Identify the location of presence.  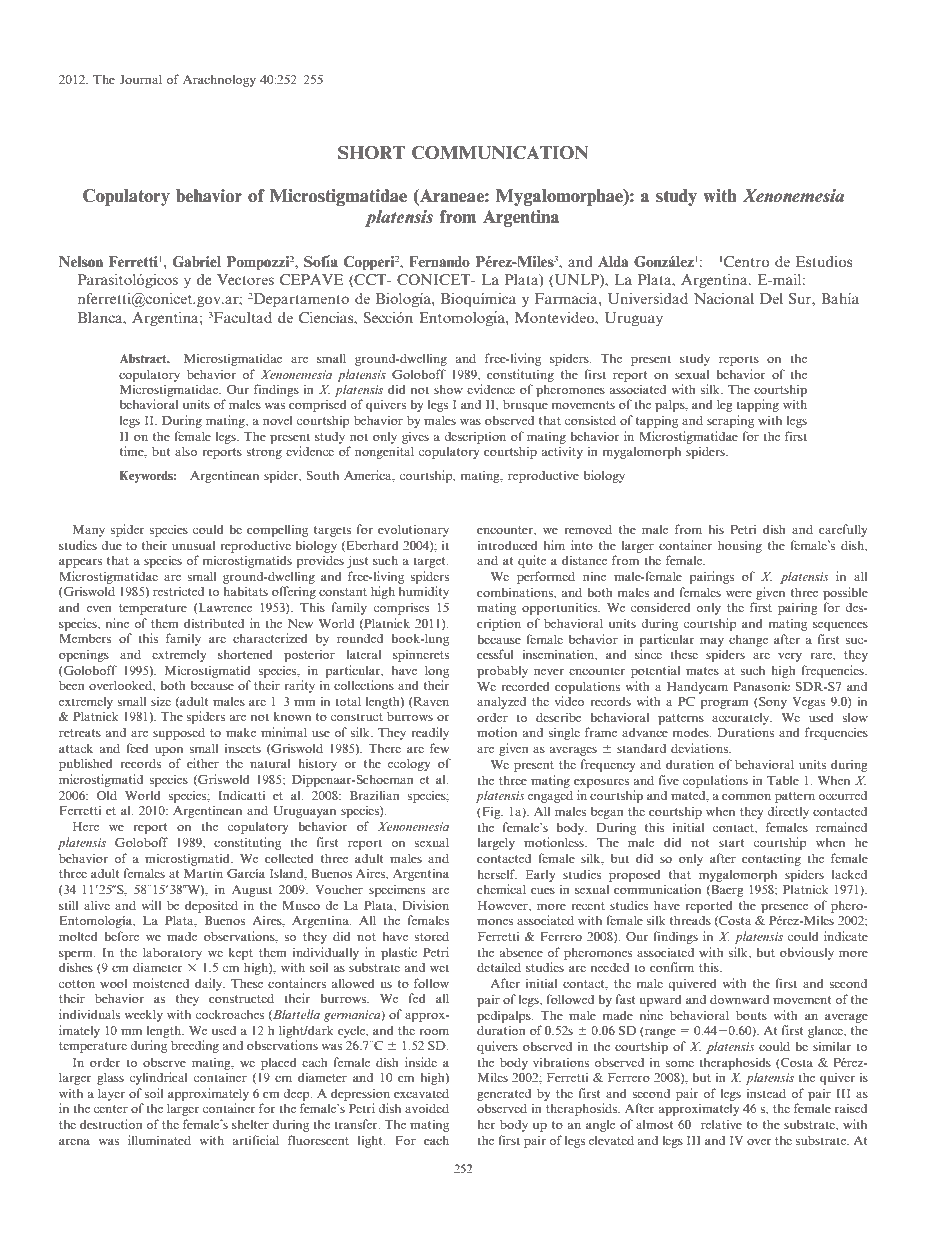
(784, 908).
